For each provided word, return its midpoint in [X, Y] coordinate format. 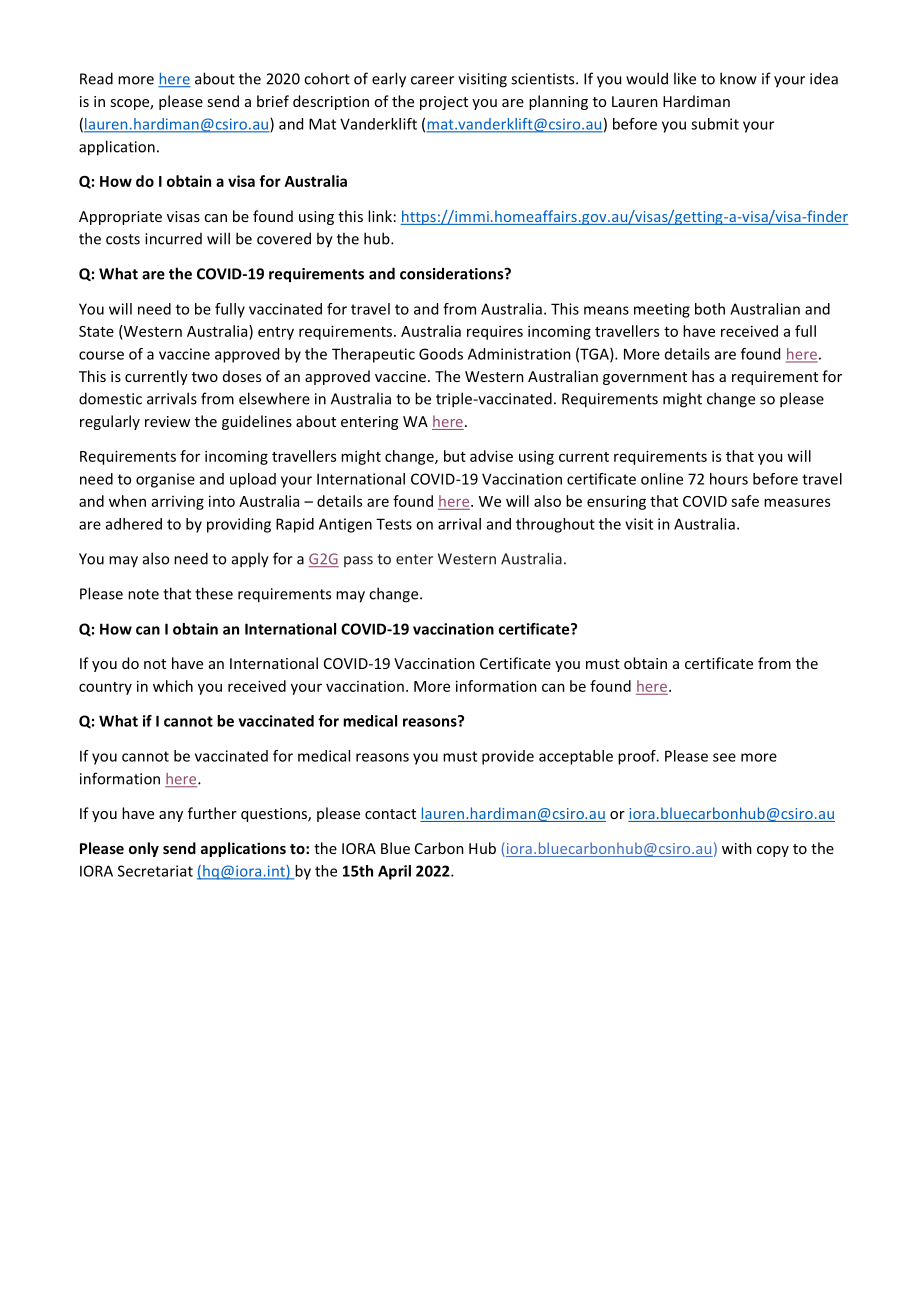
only [144, 849]
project [444, 103]
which [173, 686]
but [455, 456]
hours [729, 479]
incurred [173, 239]
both [710, 309]
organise [165, 480]
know [738, 78]
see [724, 757]
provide [508, 757]
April [394, 872]
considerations [453, 273]
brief [273, 101]
